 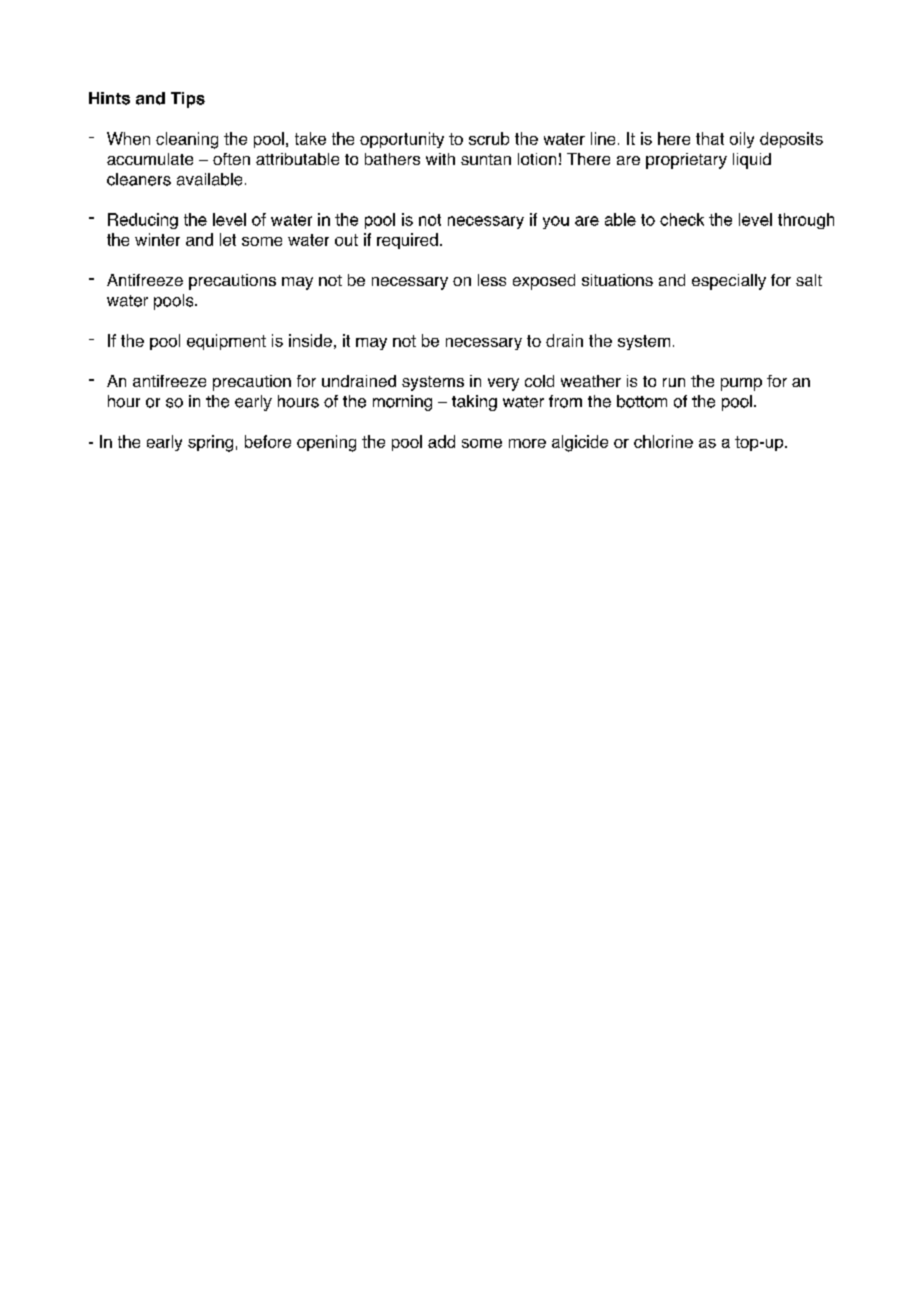 I want to click on scrub, so click(x=489, y=138).
